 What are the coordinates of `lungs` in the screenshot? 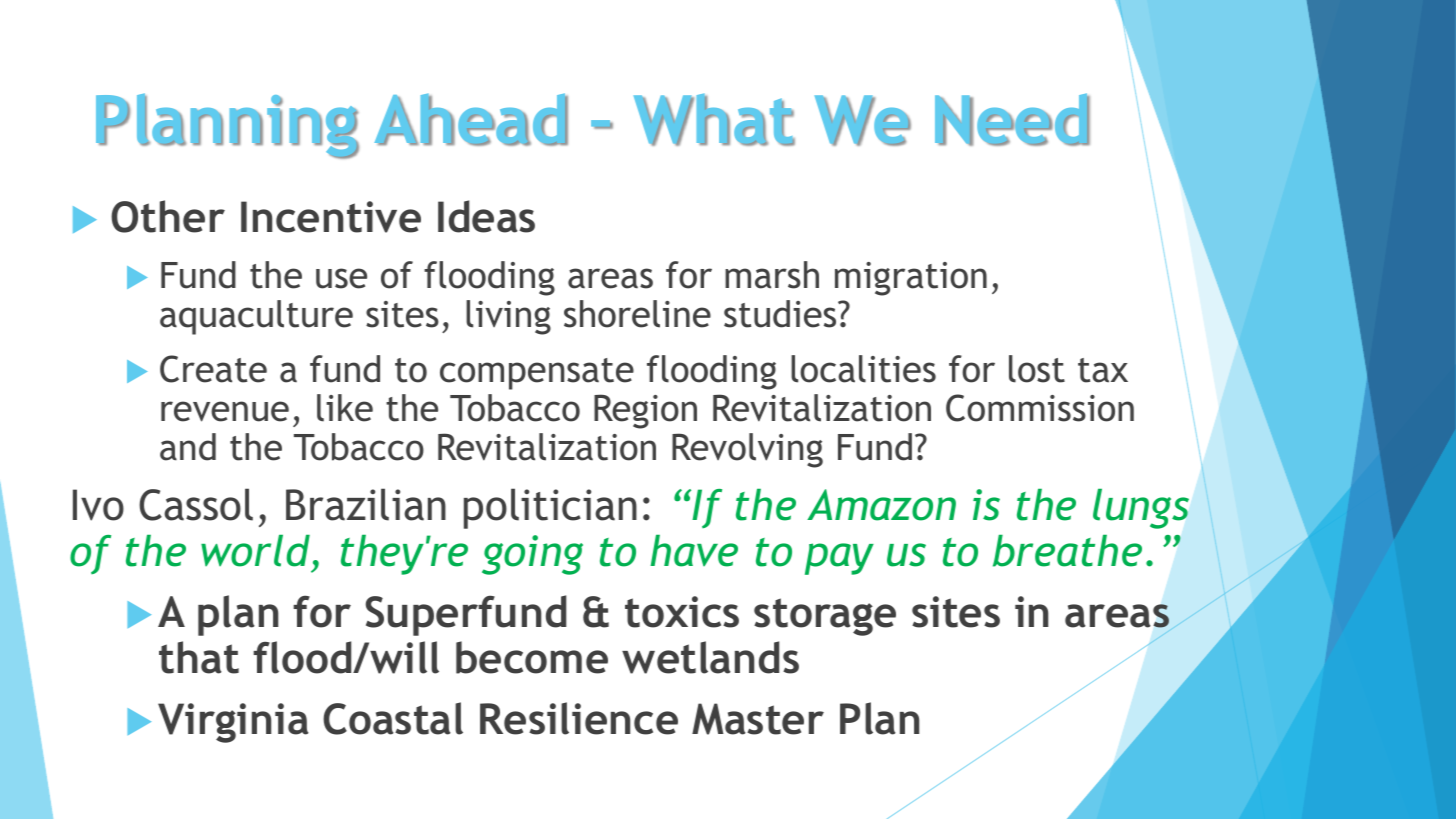 It's located at (1141, 509).
